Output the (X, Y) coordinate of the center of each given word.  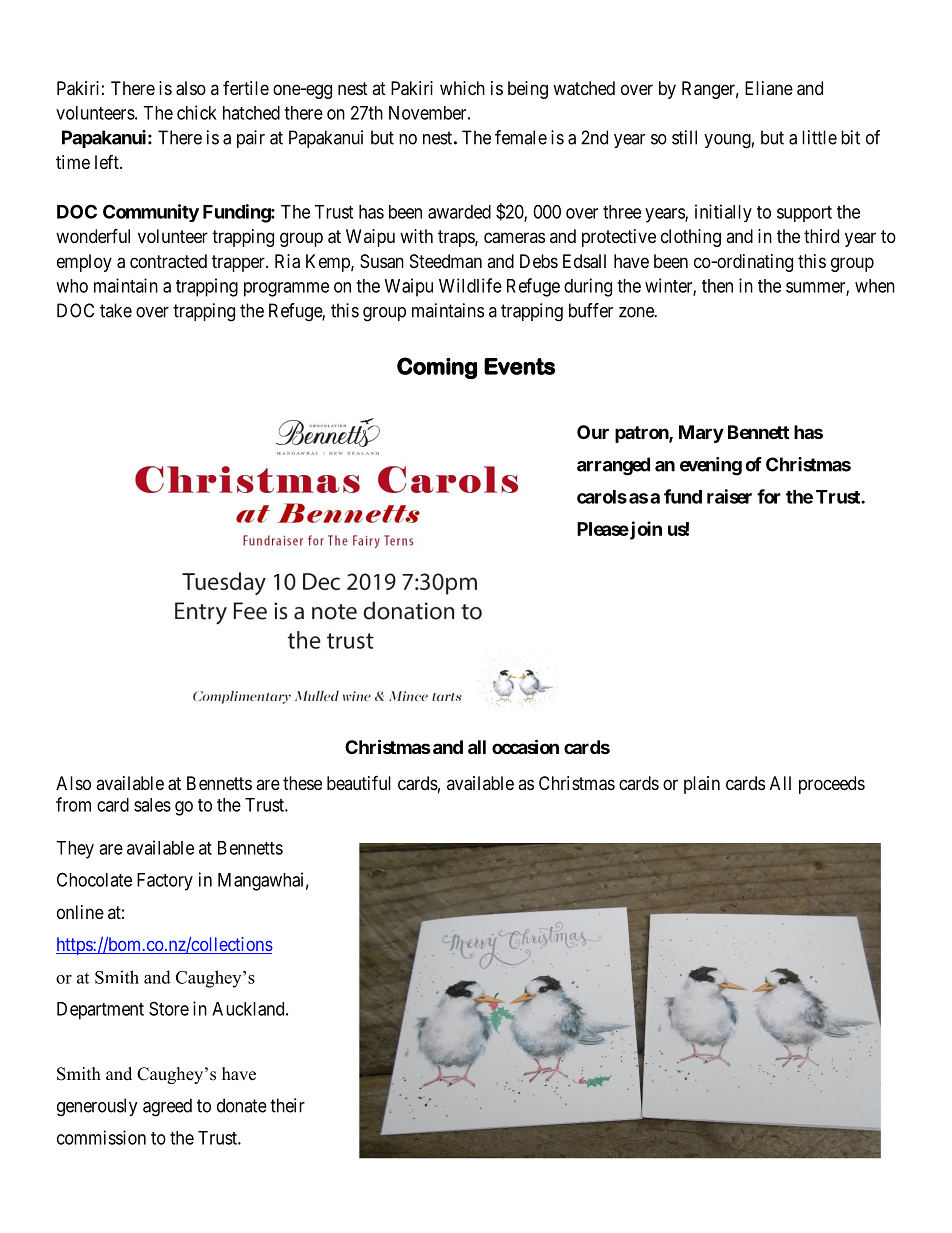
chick (197, 112)
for (769, 496)
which (462, 88)
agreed (167, 1107)
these (302, 783)
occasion (525, 746)
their (287, 1105)
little (819, 137)
